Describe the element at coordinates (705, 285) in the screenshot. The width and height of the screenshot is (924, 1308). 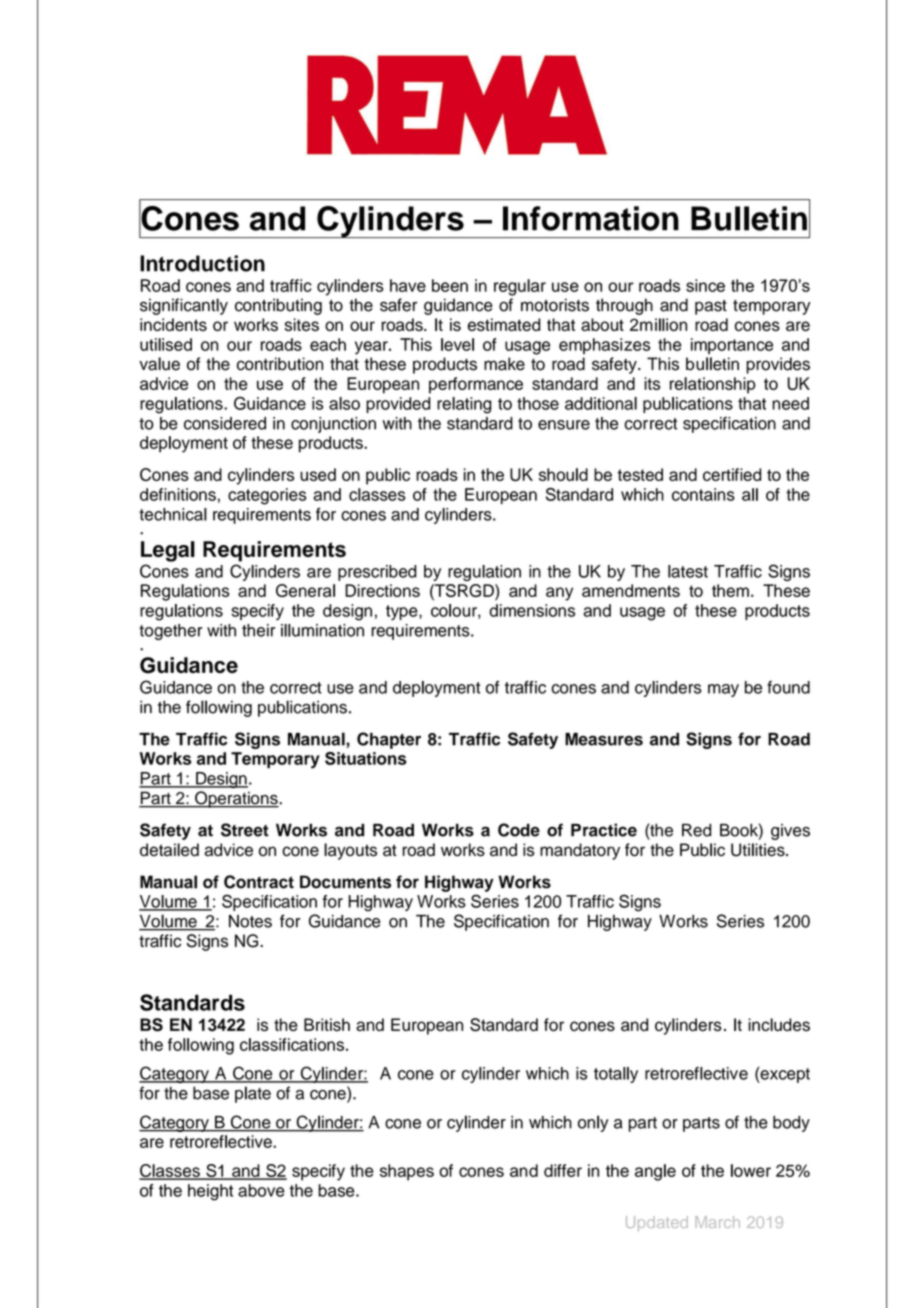
I see `since` at that location.
